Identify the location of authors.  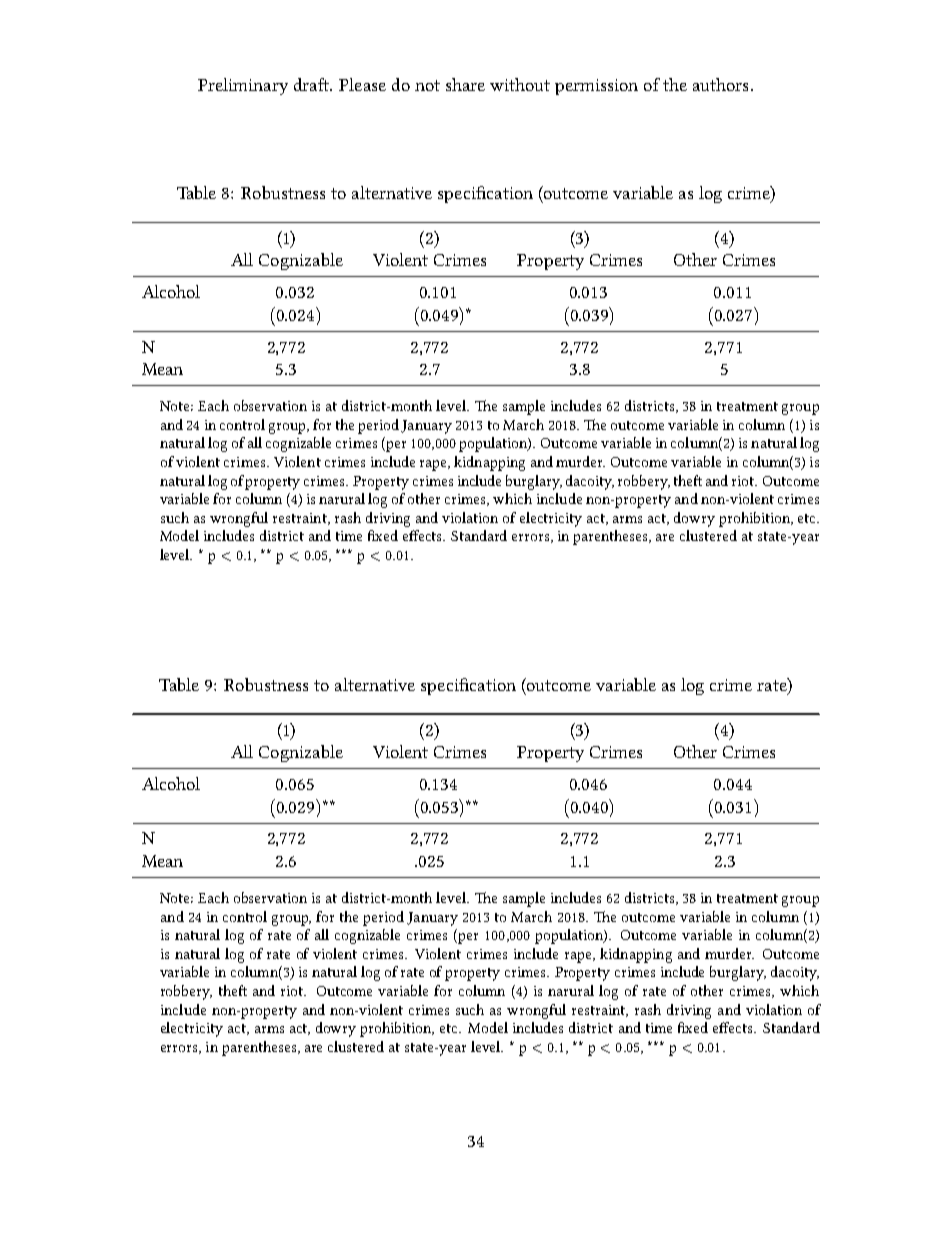
(720, 84).
